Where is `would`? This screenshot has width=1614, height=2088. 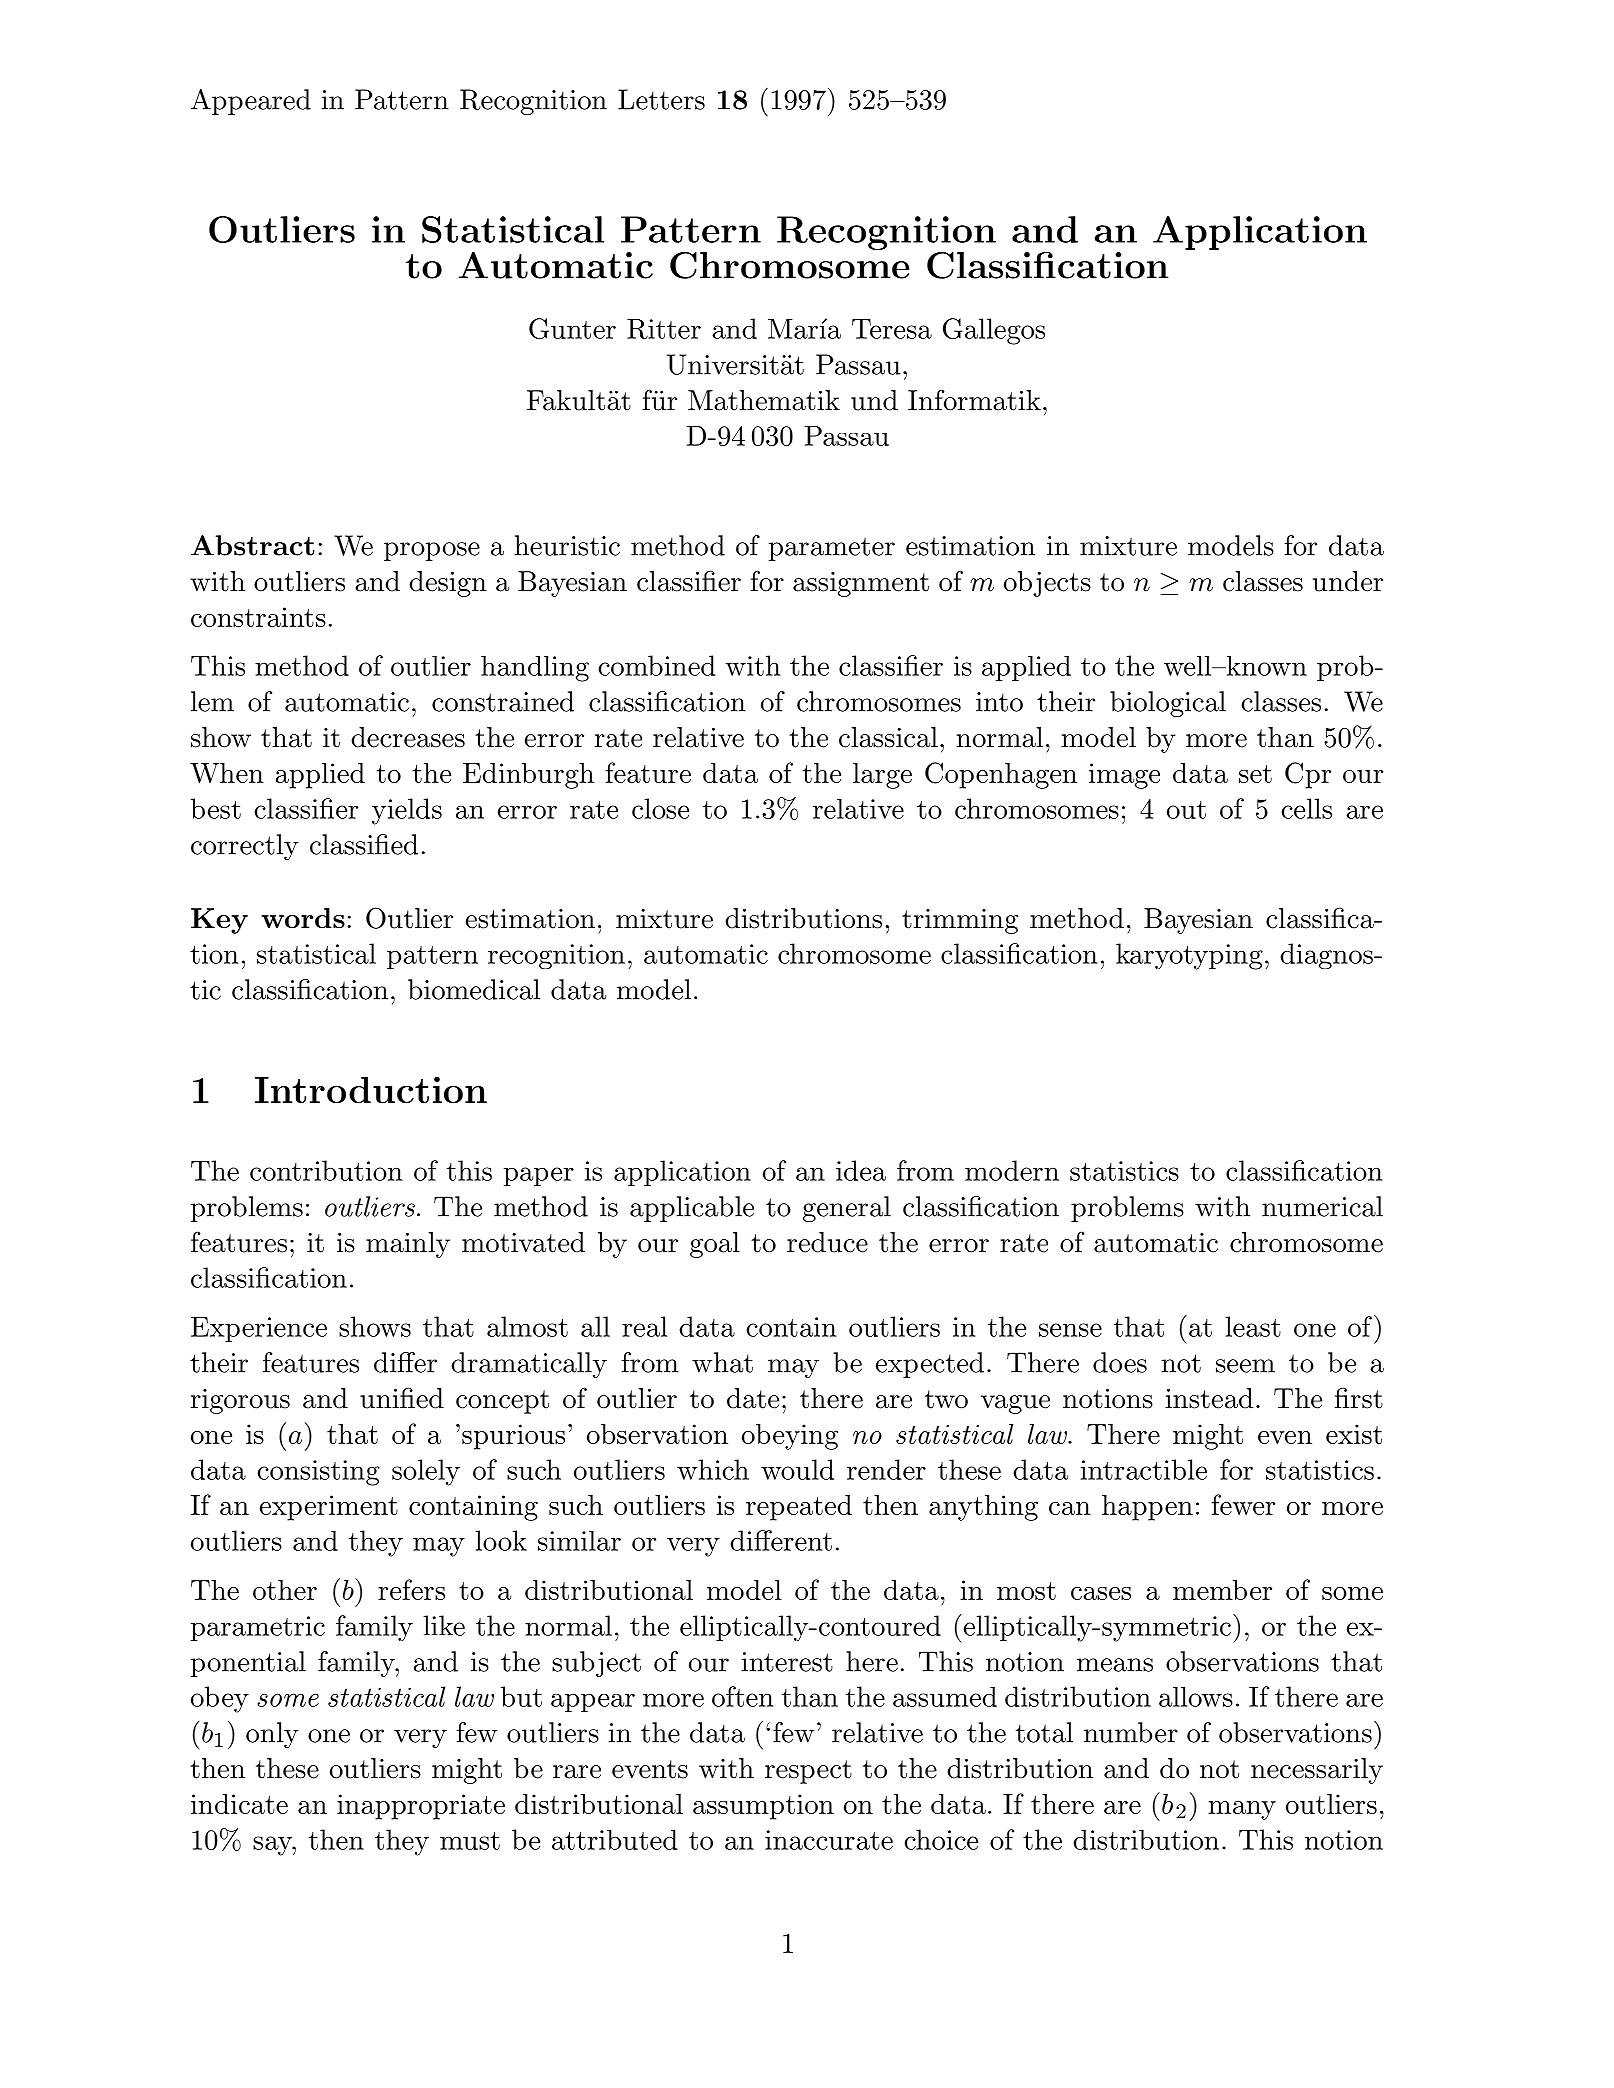
would is located at coordinates (797, 1469).
